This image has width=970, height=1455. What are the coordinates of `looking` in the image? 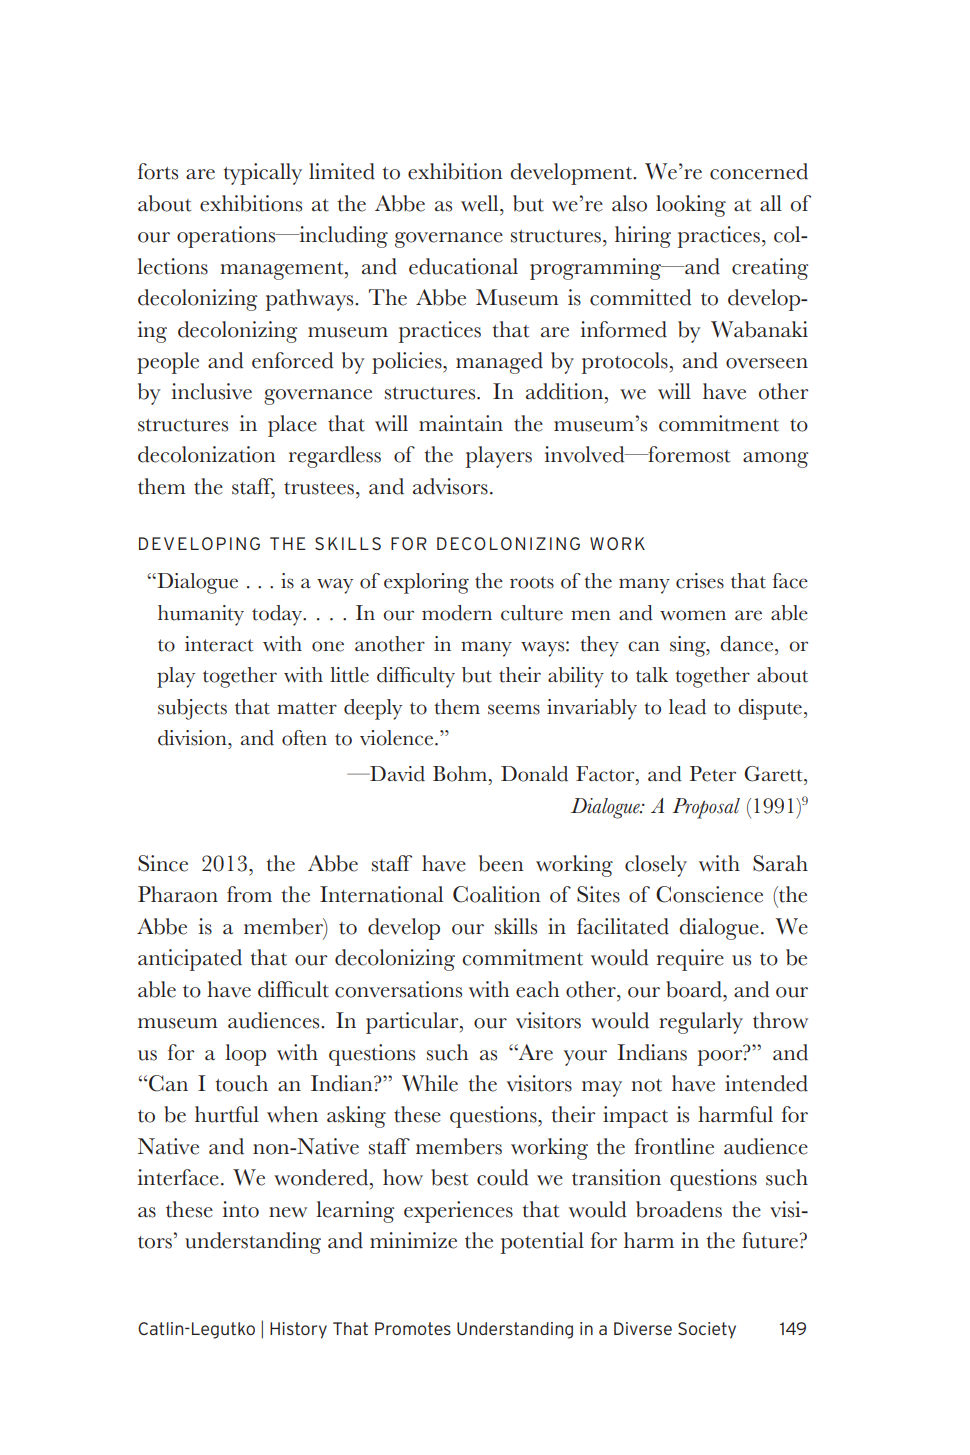 It's located at (691, 206).
